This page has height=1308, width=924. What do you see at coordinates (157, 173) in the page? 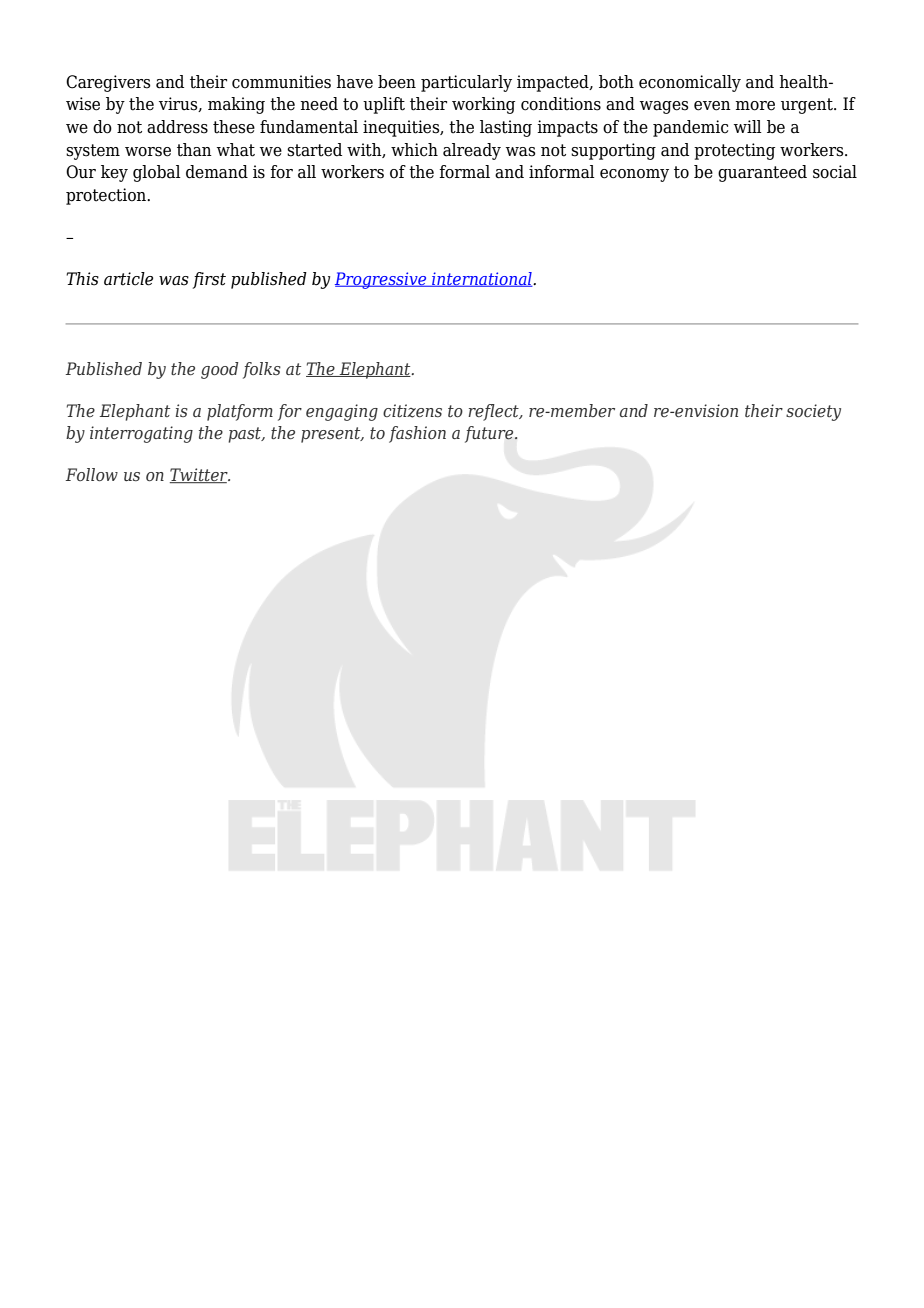
I see `global` at bounding box center [157, 173].
